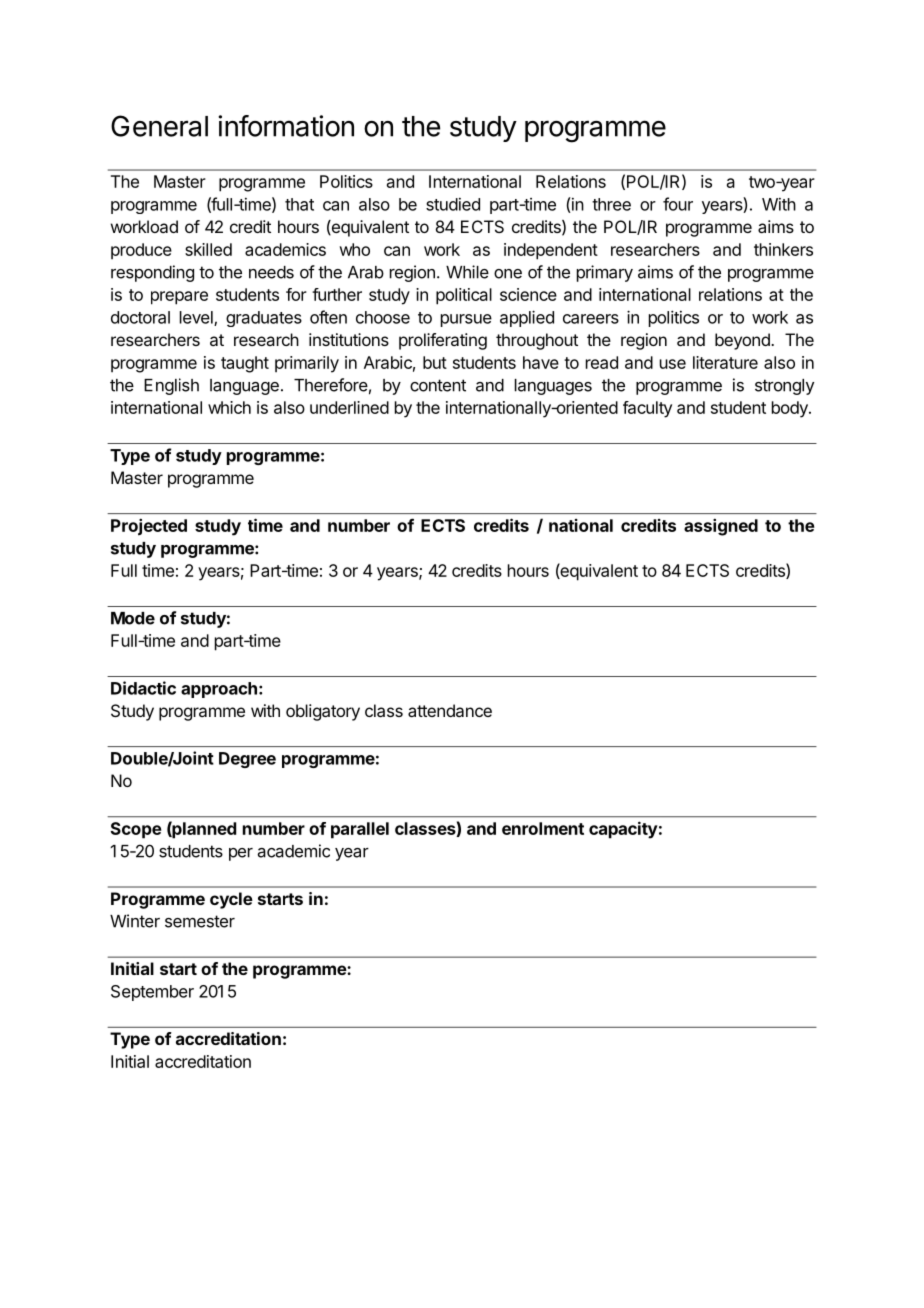 The height and width of the image is (1308, 924). I want to click on studied, so click(453, 204).
